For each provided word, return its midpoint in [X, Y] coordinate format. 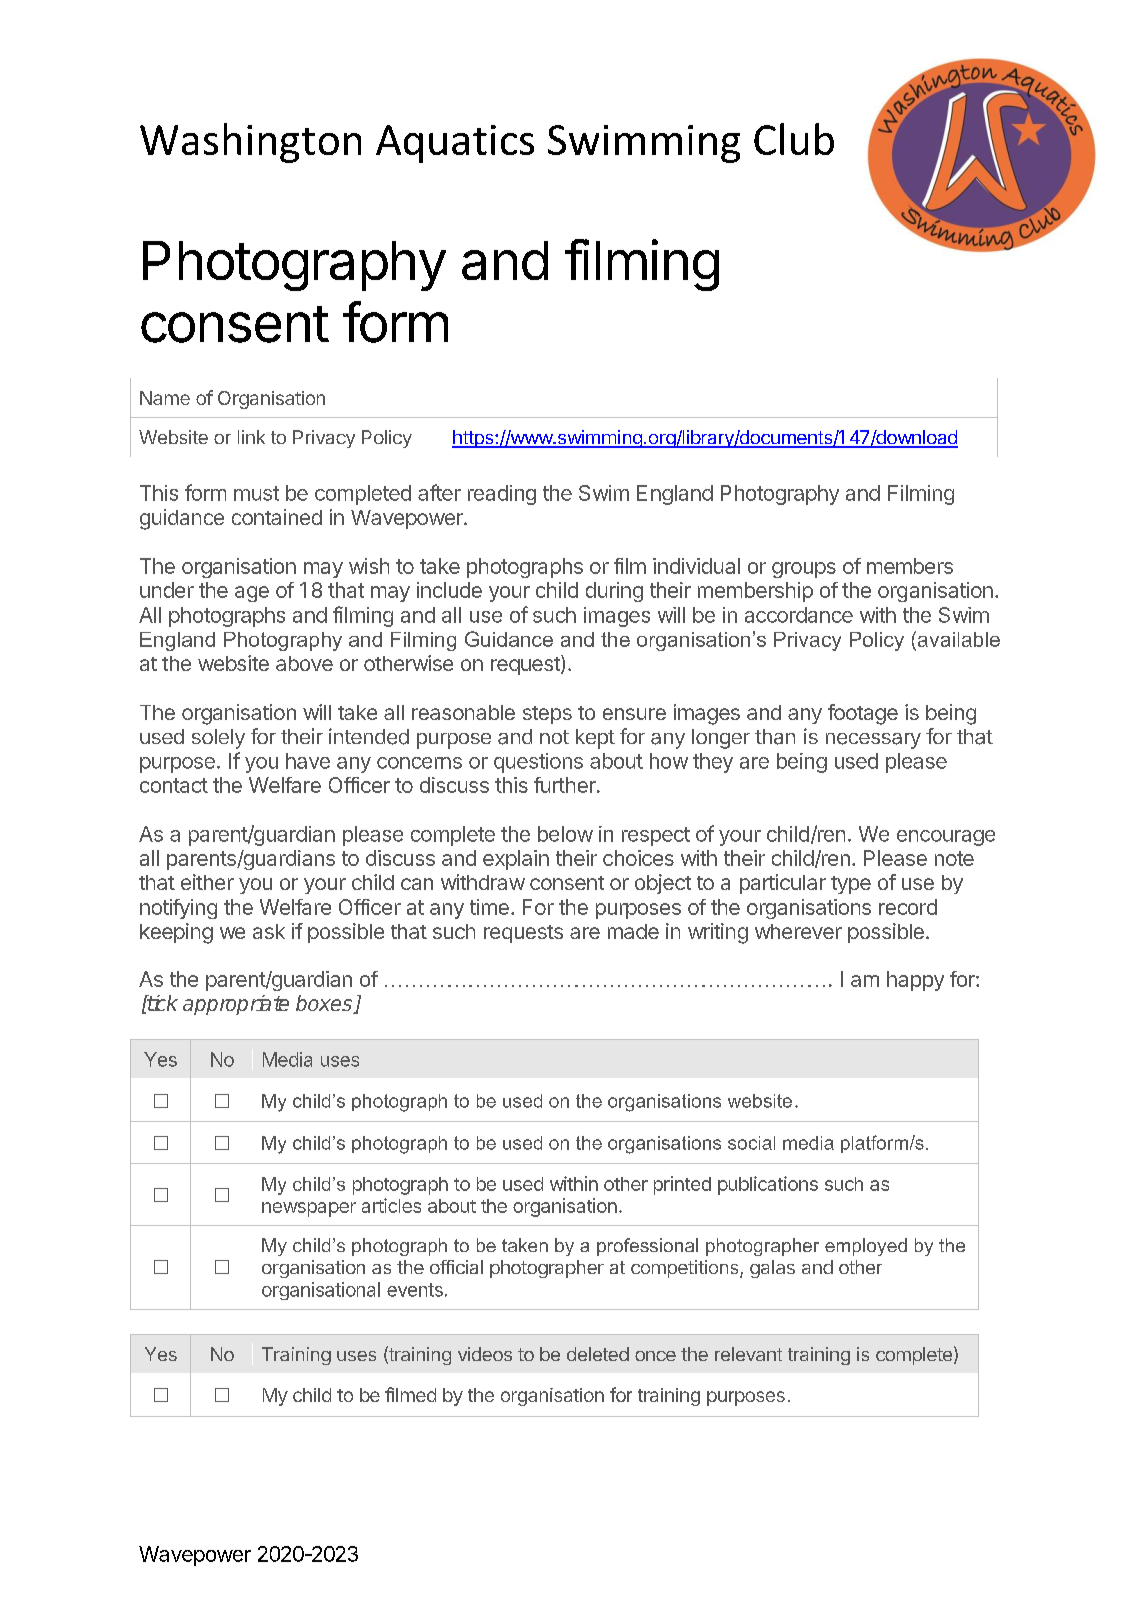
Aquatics [455, 144]
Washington [250, 143]
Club [794, 139]
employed [866, 1247]
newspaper [309, 1209]
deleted [598, 1354]
